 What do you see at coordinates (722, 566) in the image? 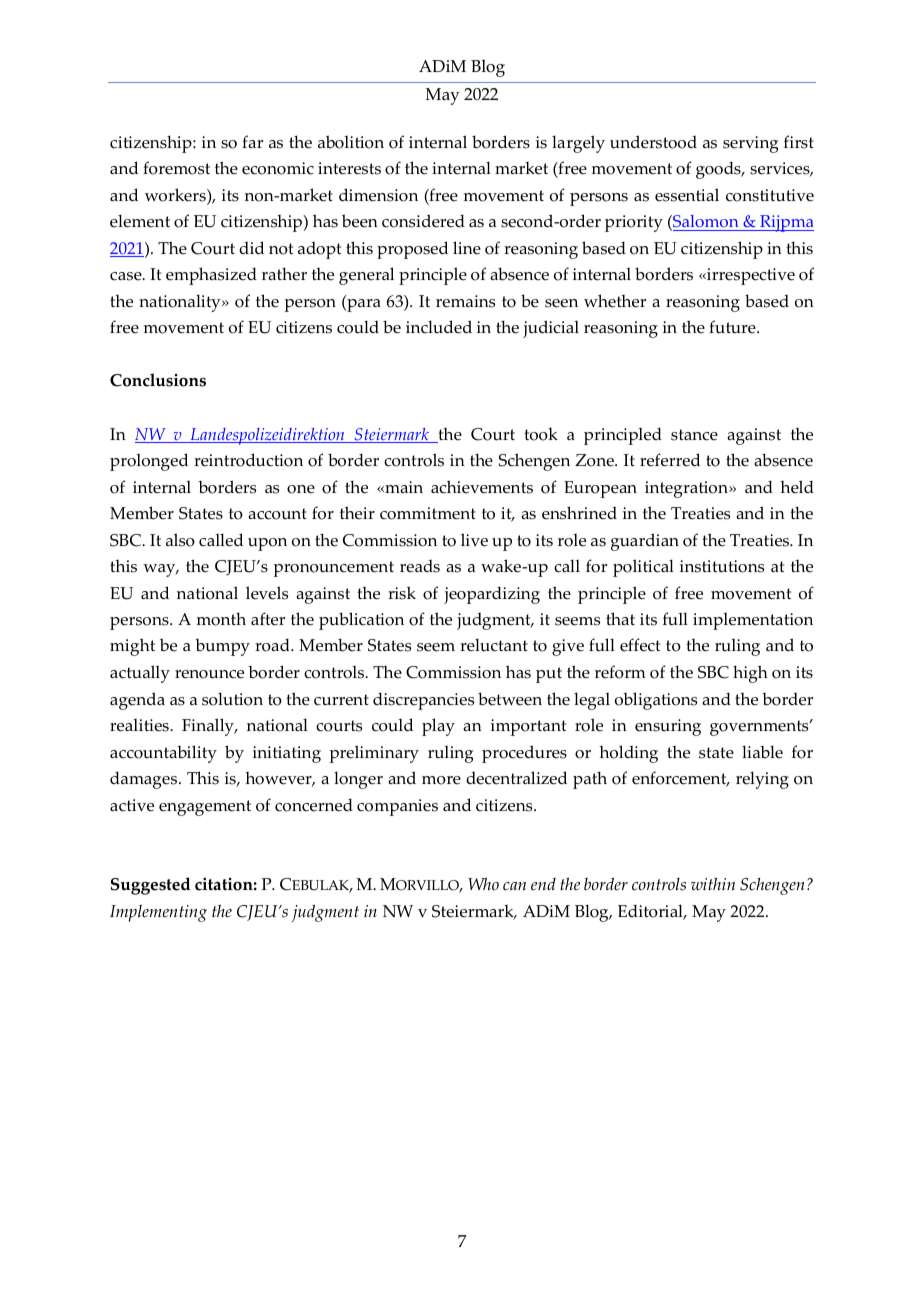
I see `institutions` at bounding box center [722, 566].
